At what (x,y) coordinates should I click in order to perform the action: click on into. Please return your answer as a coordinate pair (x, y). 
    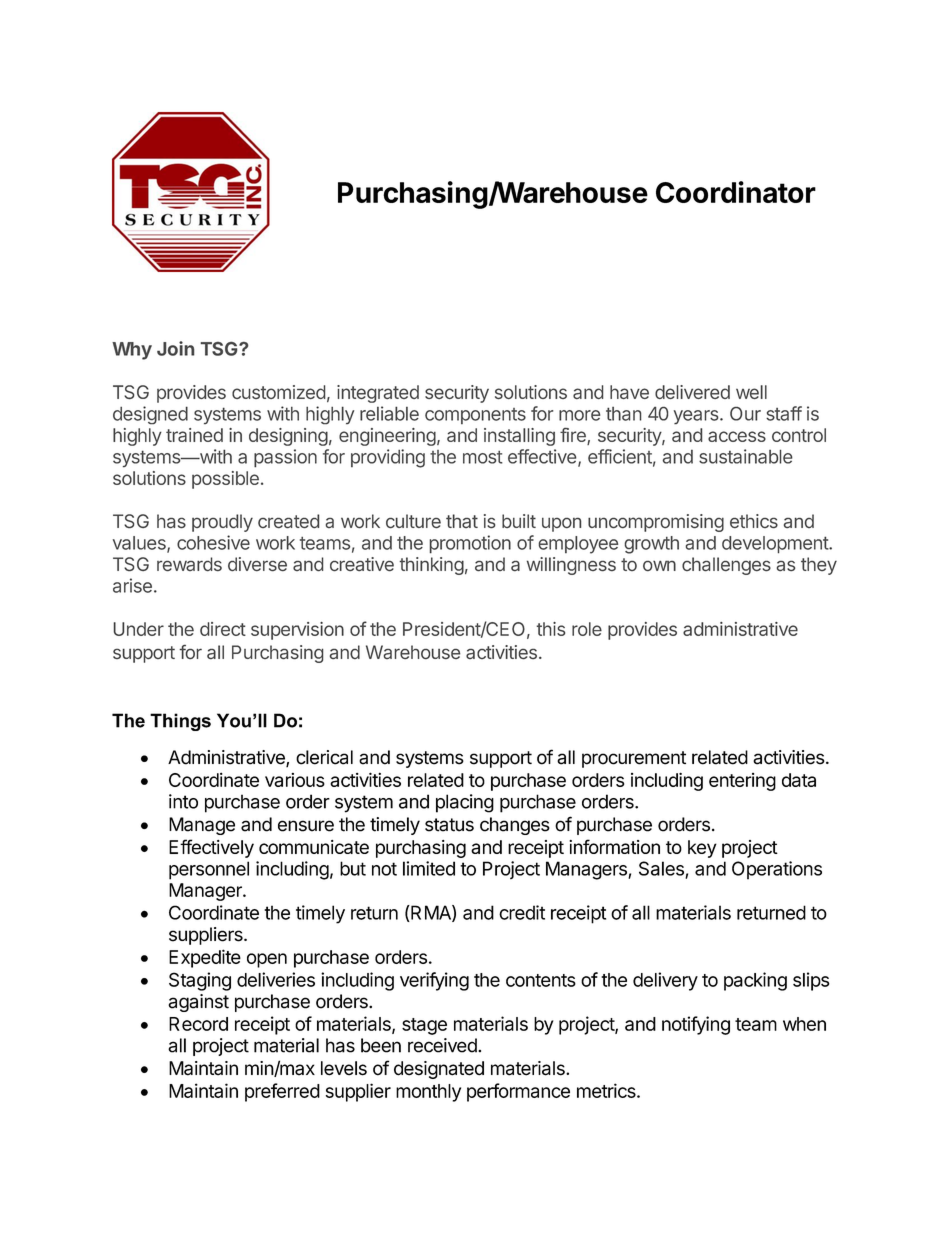
    Looking at the image, I should click on (183, 801).
